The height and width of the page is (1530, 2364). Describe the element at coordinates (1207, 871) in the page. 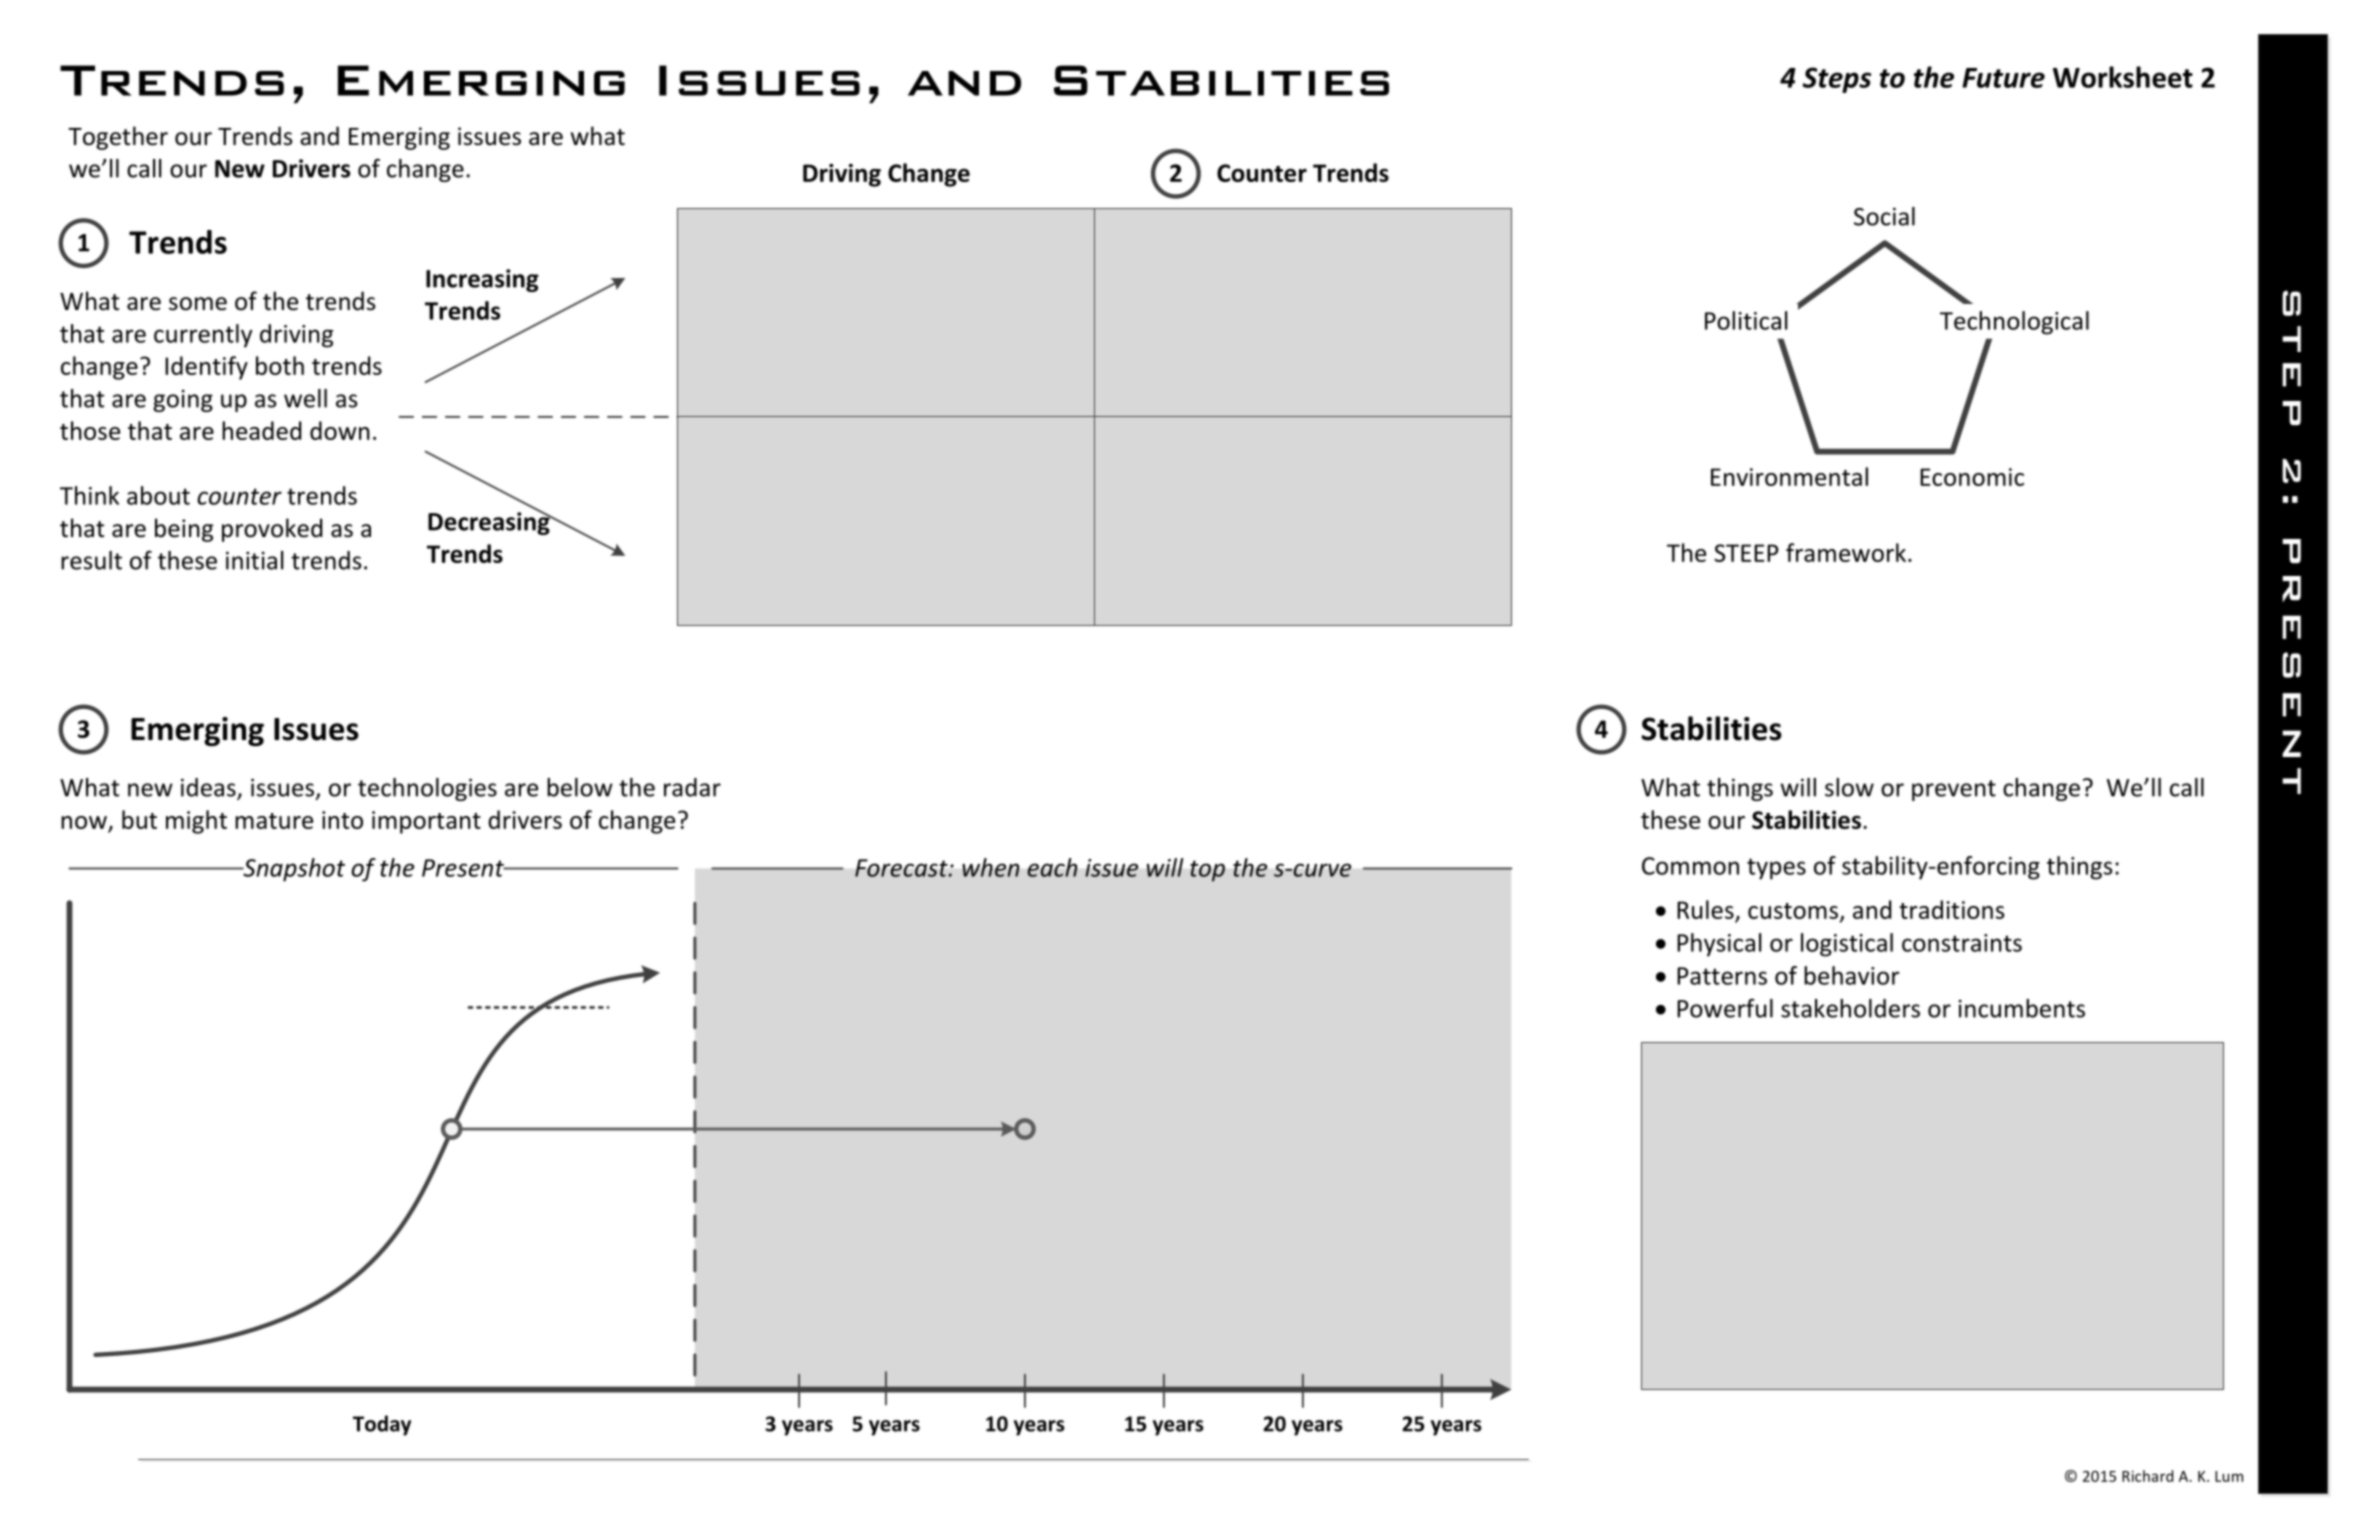

I see `top` at that location.
